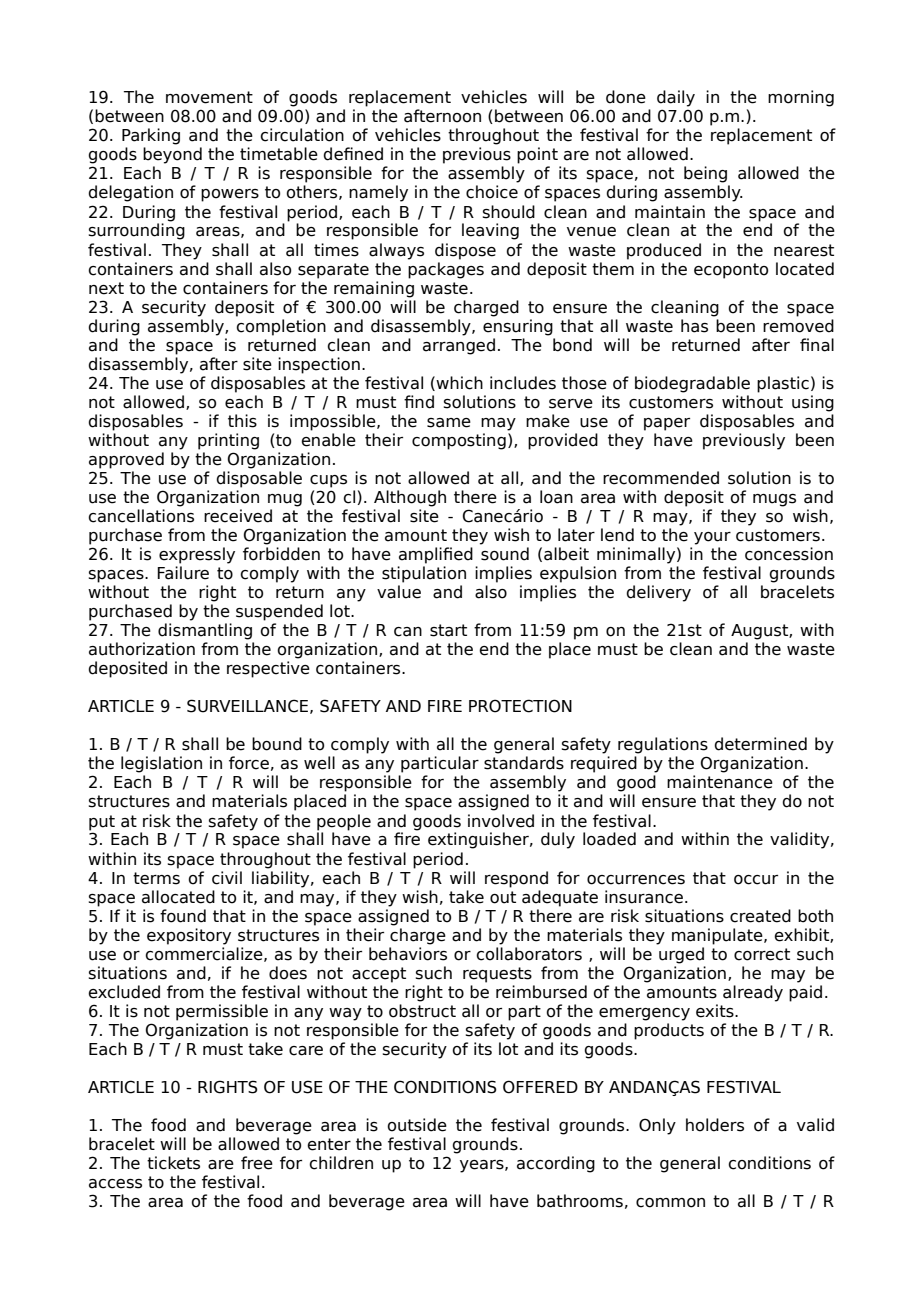  Describe the element at coordinates (537, 155) in the screenshot. I see `point` at that location.
